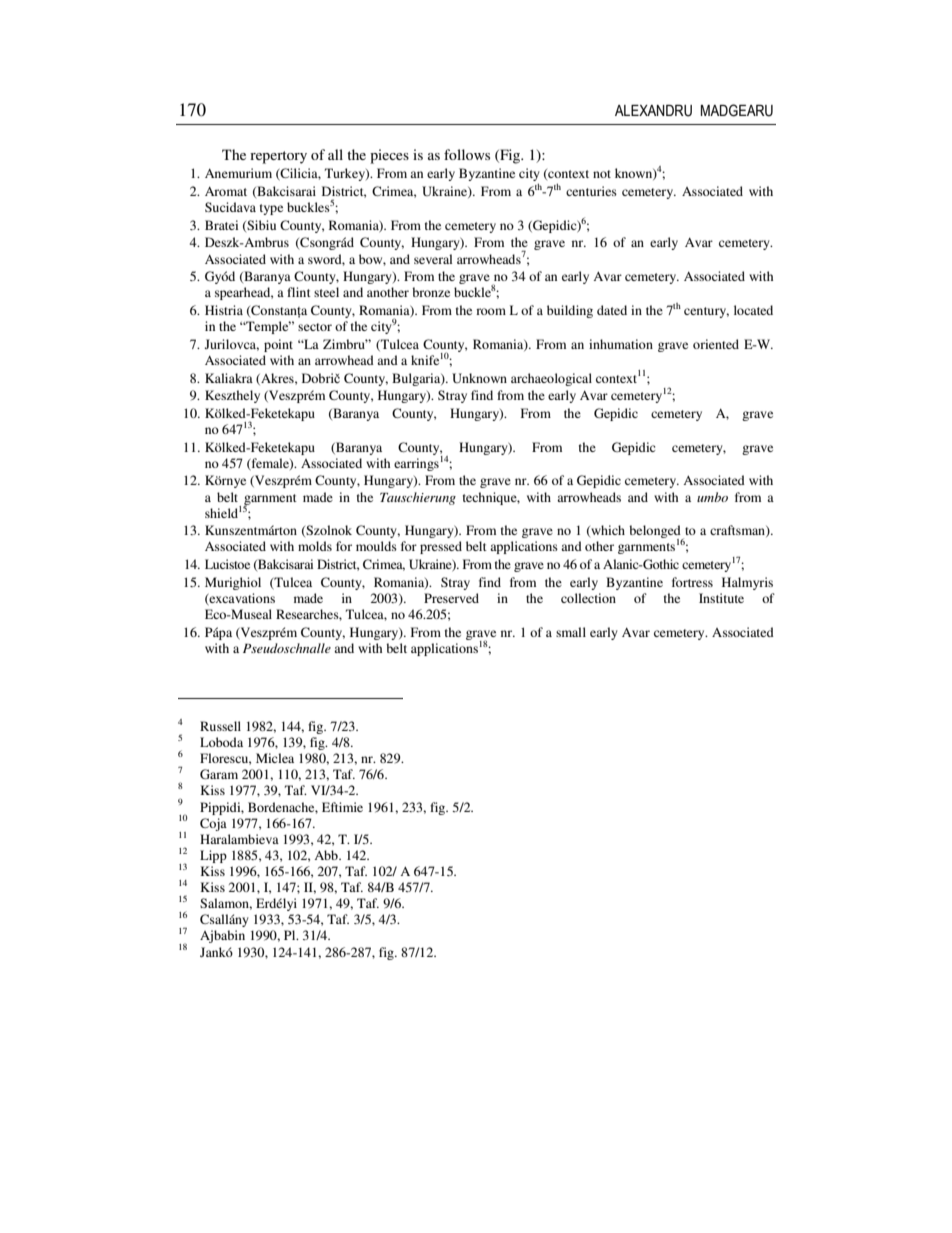 This page has width=952, height=1233. I want to click on archaeological, so click(551, 379).
